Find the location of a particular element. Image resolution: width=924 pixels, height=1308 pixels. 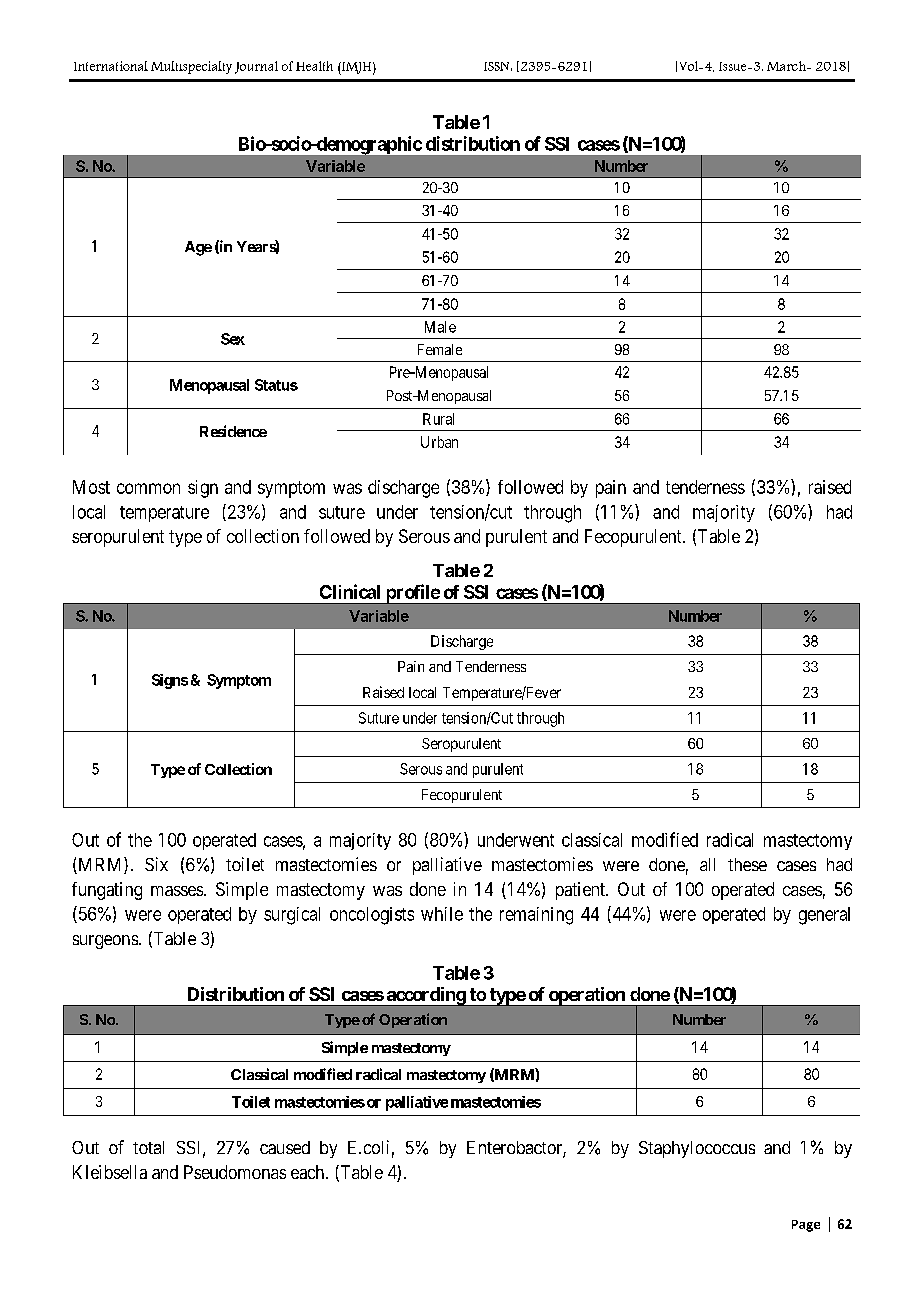

each is located at coordinates (309, 1172).
